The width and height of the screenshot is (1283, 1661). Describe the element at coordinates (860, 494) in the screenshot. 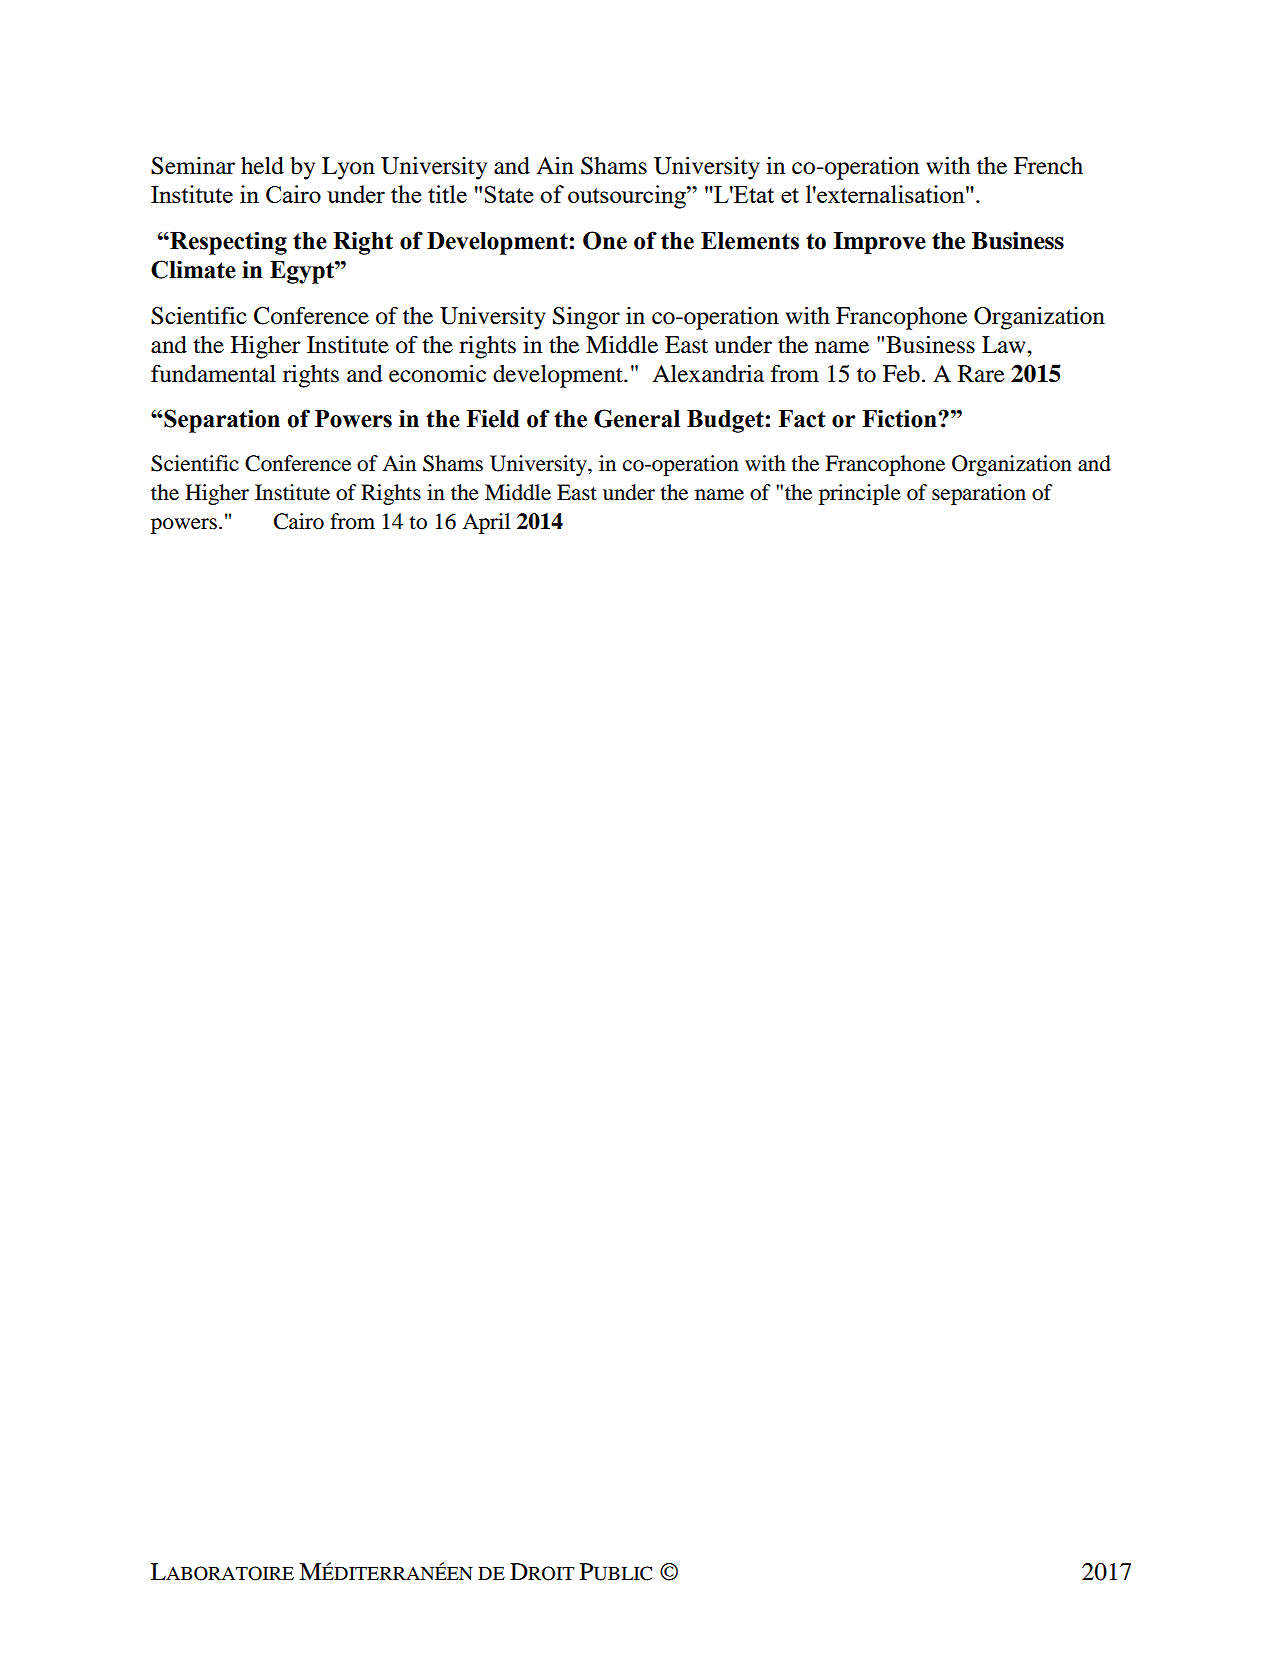

I see `principle` at that location.
